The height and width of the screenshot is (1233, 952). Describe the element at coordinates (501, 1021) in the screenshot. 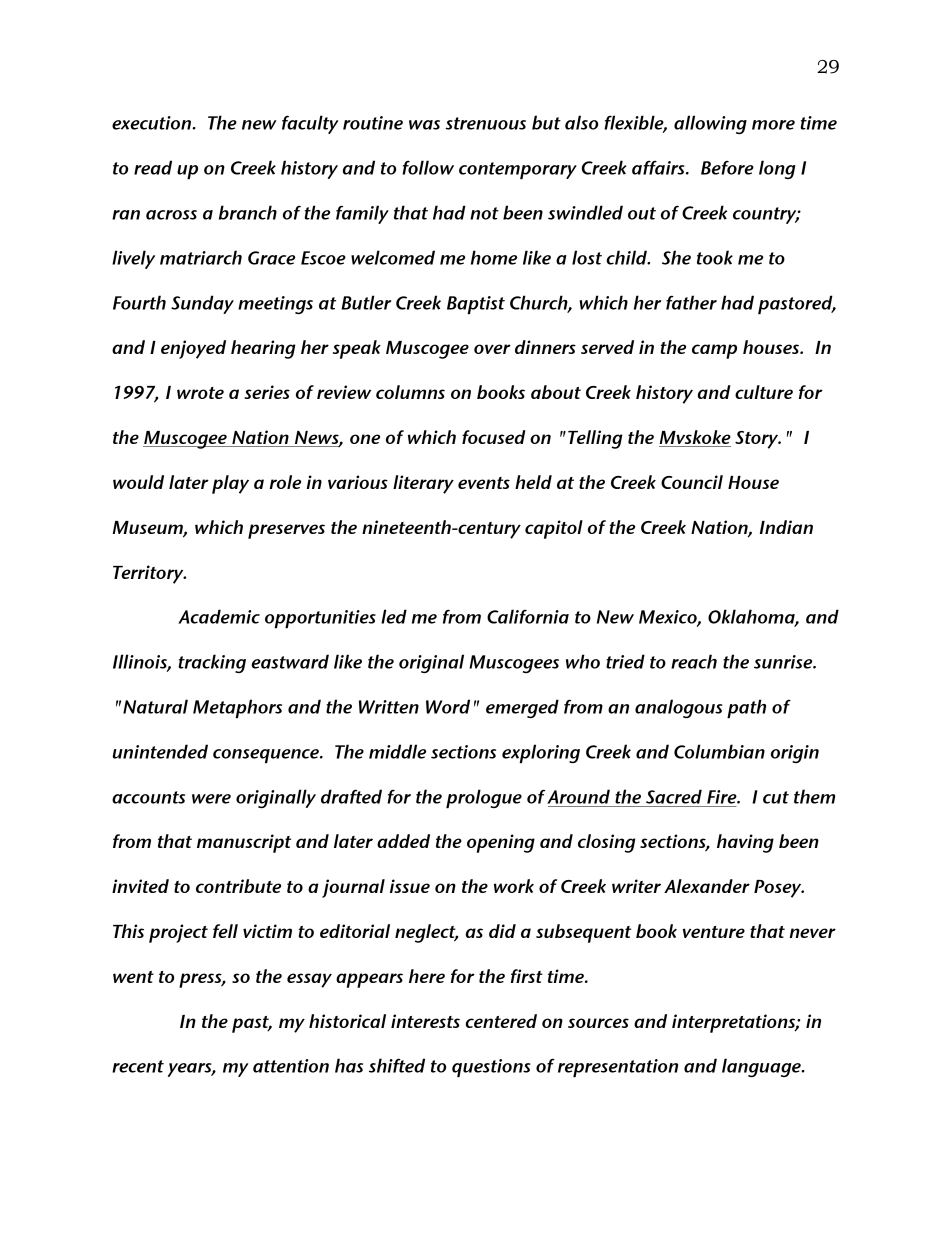

I see `centered` at that location.
